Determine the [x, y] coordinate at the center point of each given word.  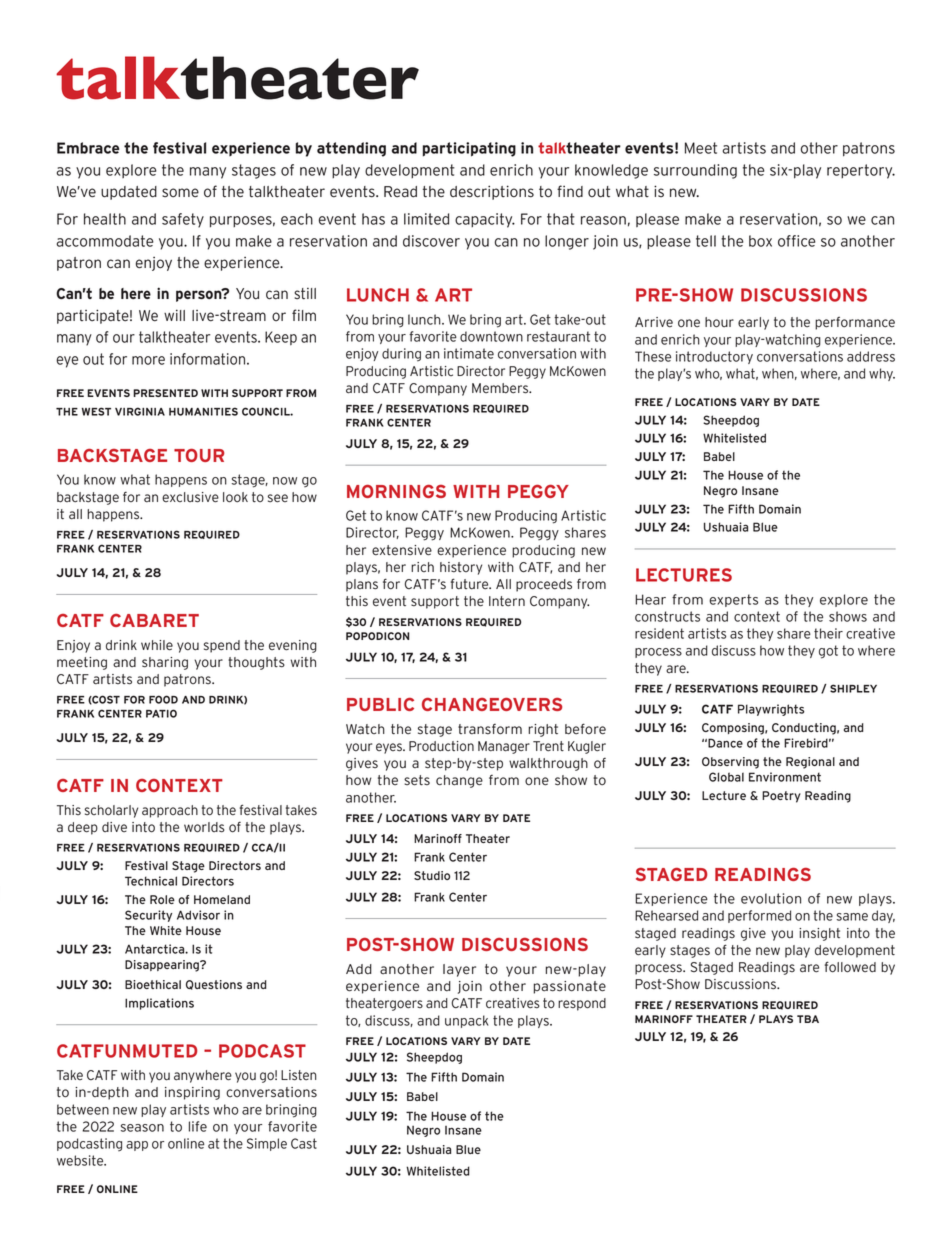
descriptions [492, 192]
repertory [861, 171]
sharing [165, 663]
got [828, 652]
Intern [507, 601]
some [180, 193]
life [198, 1126]
